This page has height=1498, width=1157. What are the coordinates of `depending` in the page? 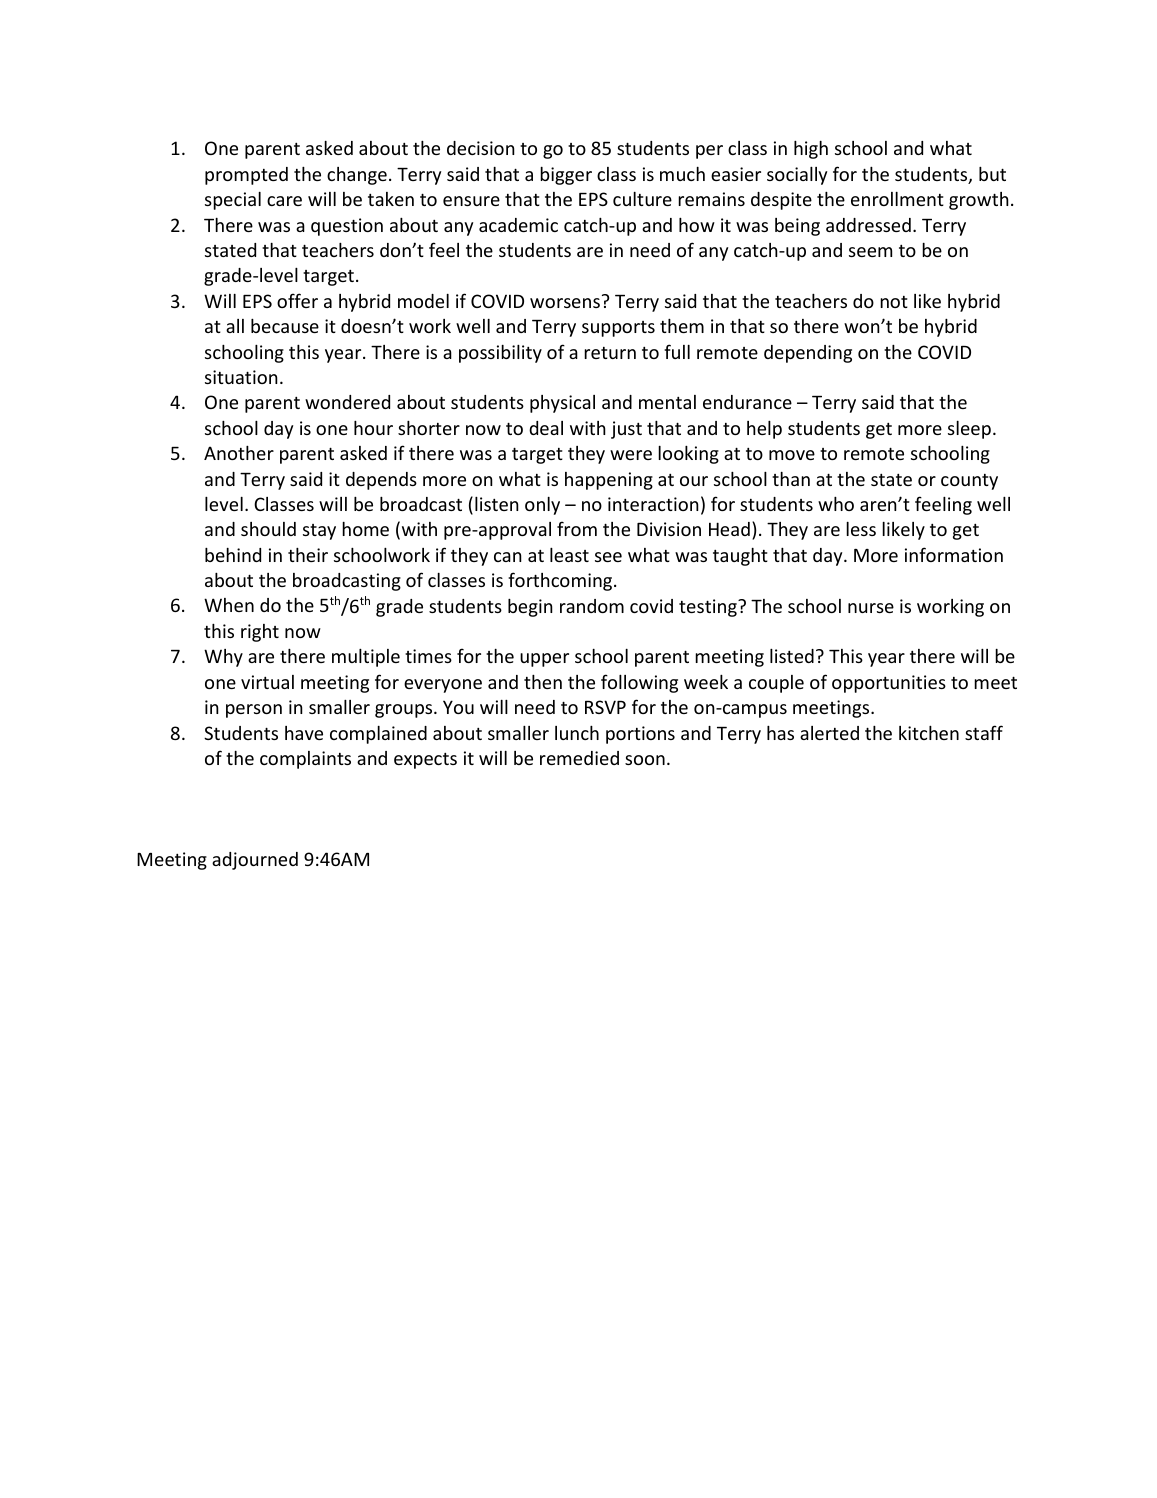 It's located at (808, 354).
